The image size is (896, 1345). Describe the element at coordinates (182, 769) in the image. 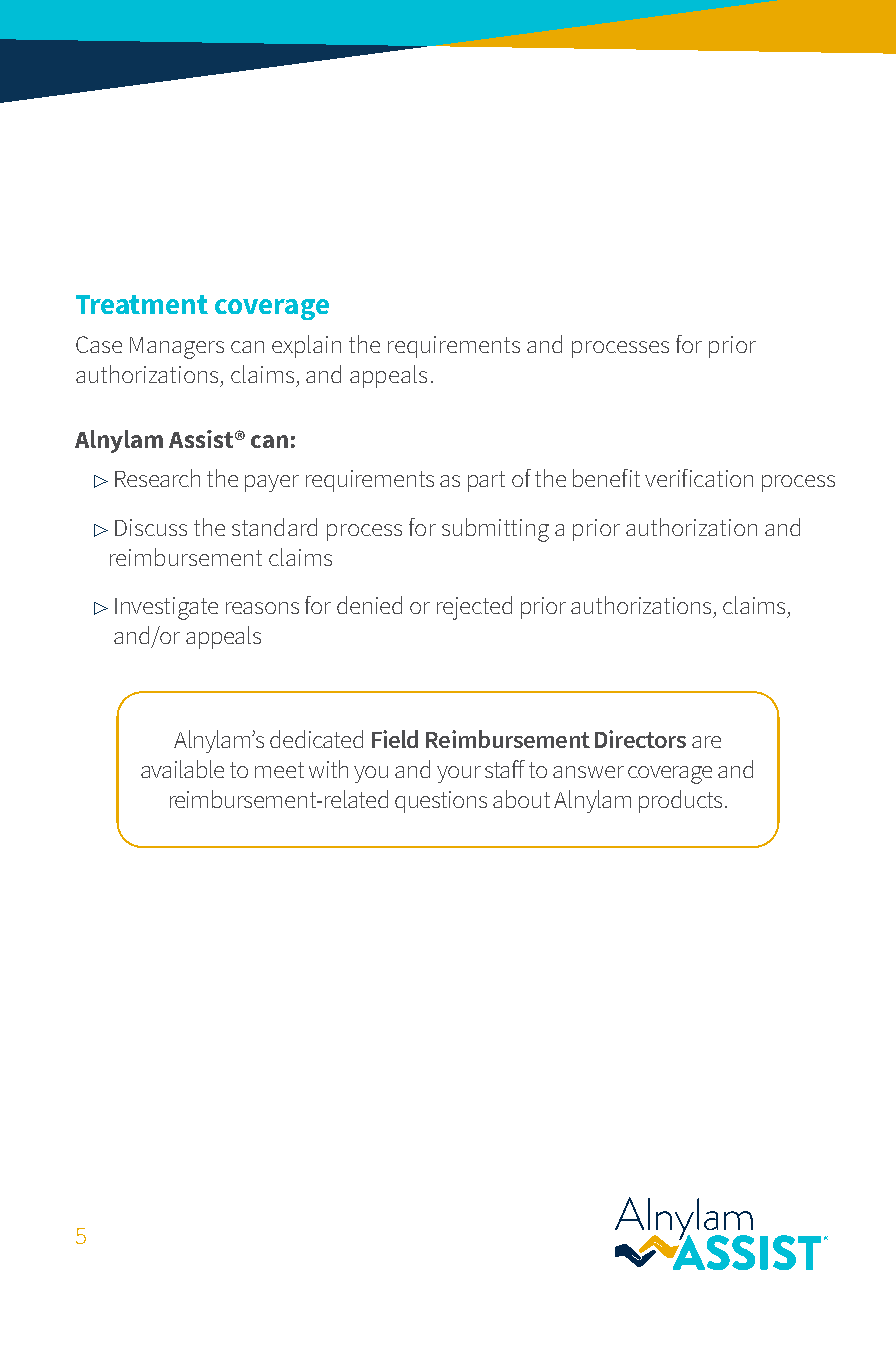

I see `available` at that location.
